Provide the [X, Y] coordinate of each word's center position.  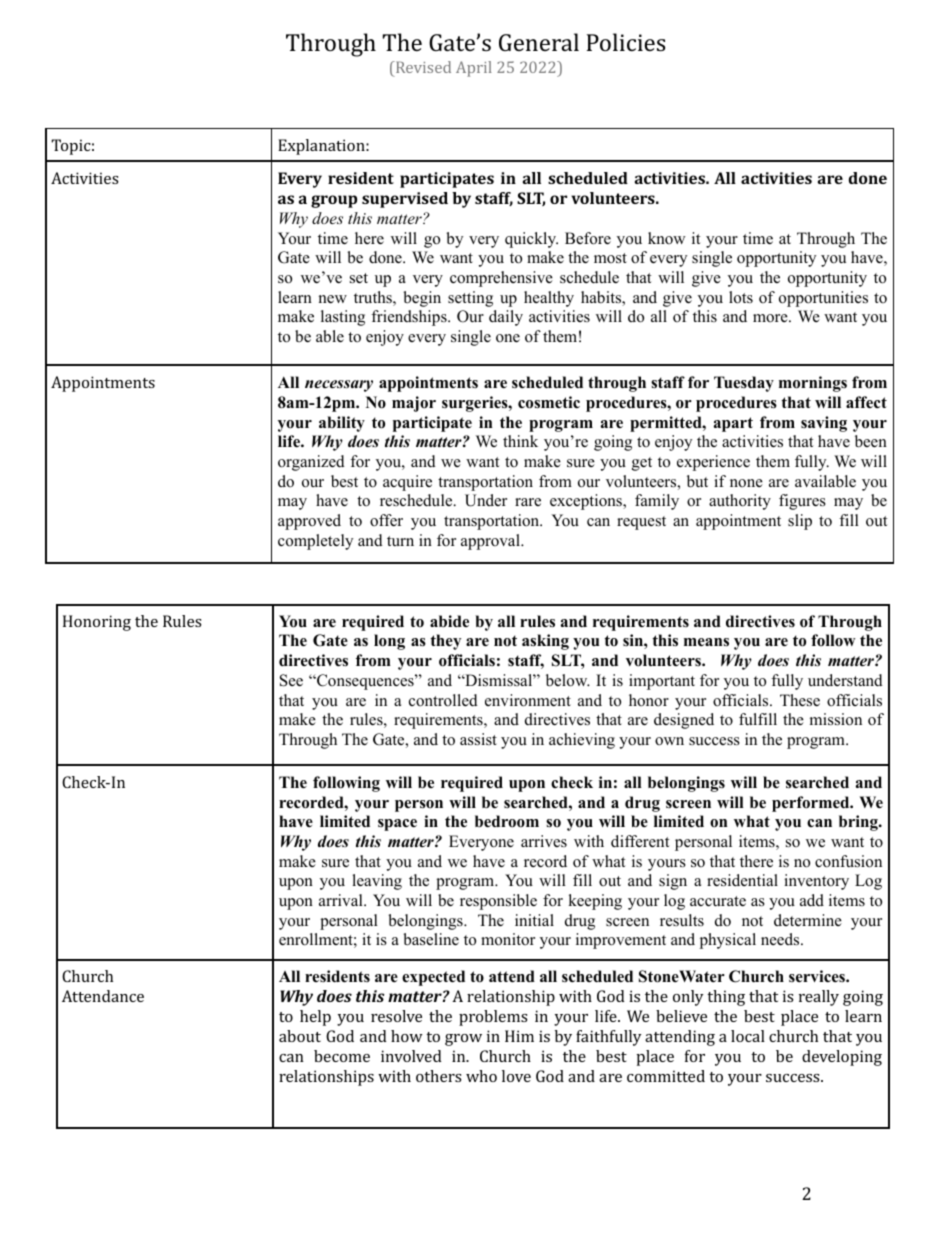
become [342, 1056]
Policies [626, 42]
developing [842, 1058]
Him [519, 1036]
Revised [422, 67]
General [539, 42]
